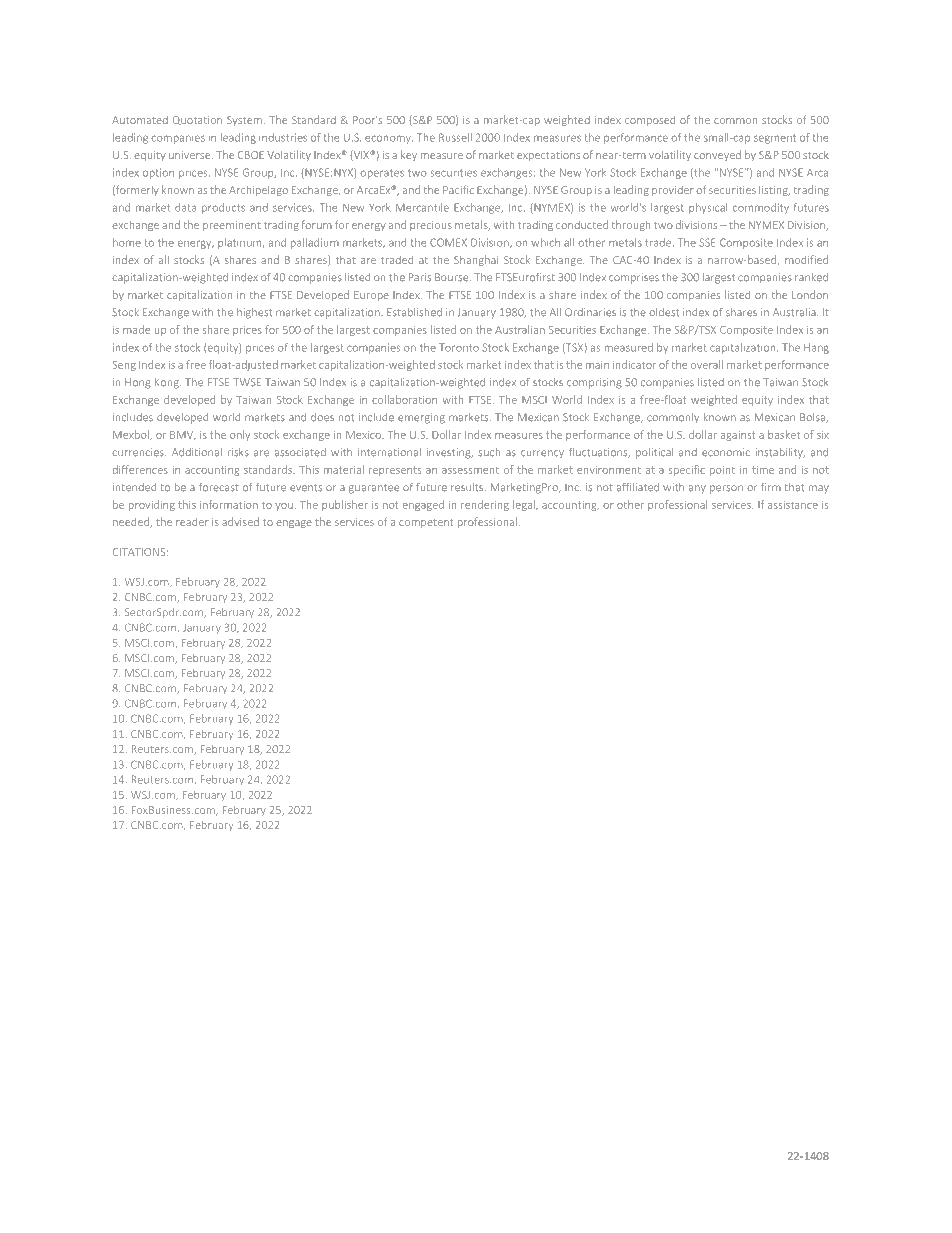 The width and height of the page is (952, 1233). What do you see at coordinates (707, 364) in the page?
I see `overall` at bounding box center [707, 364].
